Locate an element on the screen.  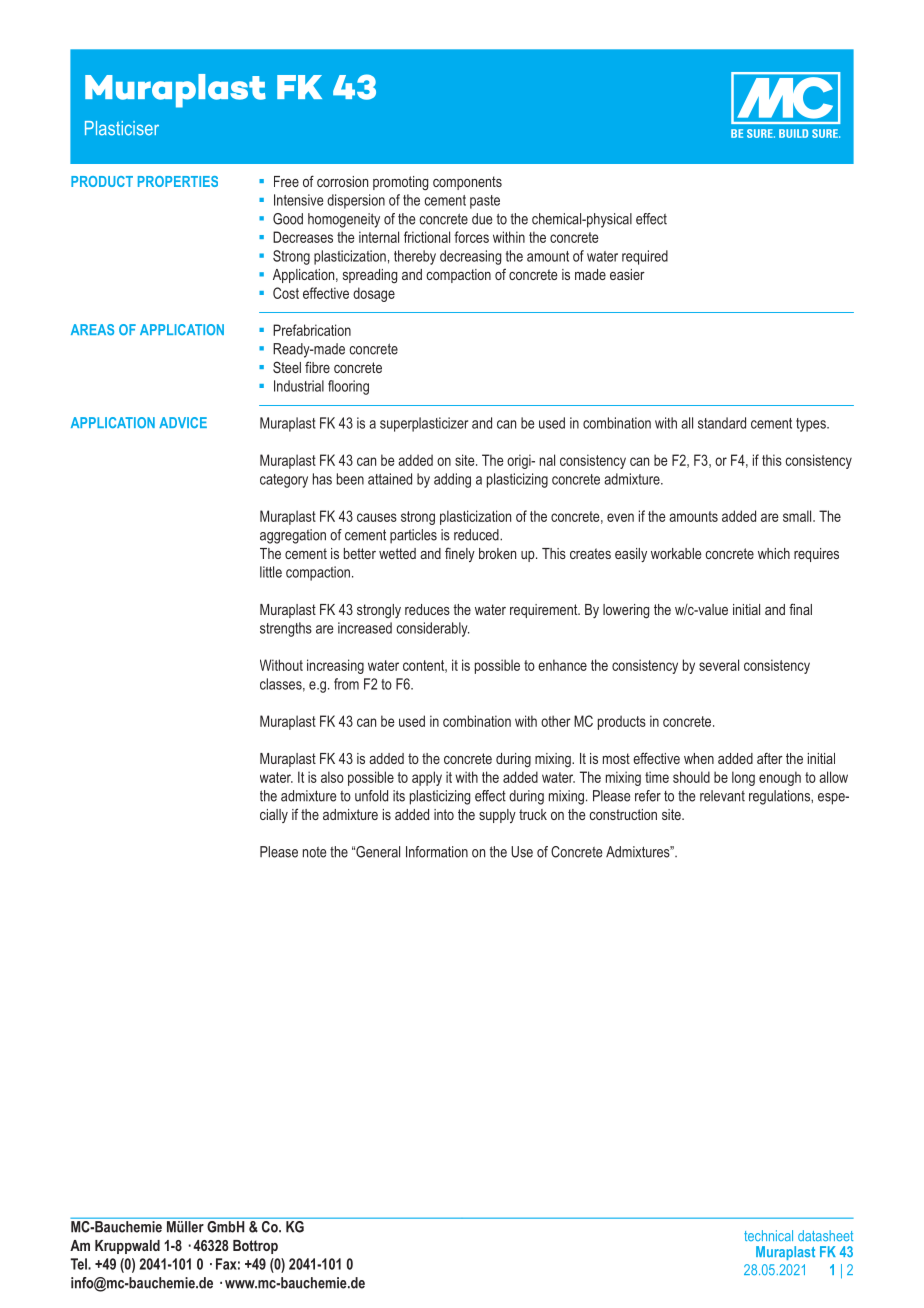
datasheet is located at coordinates (825, 1235).
